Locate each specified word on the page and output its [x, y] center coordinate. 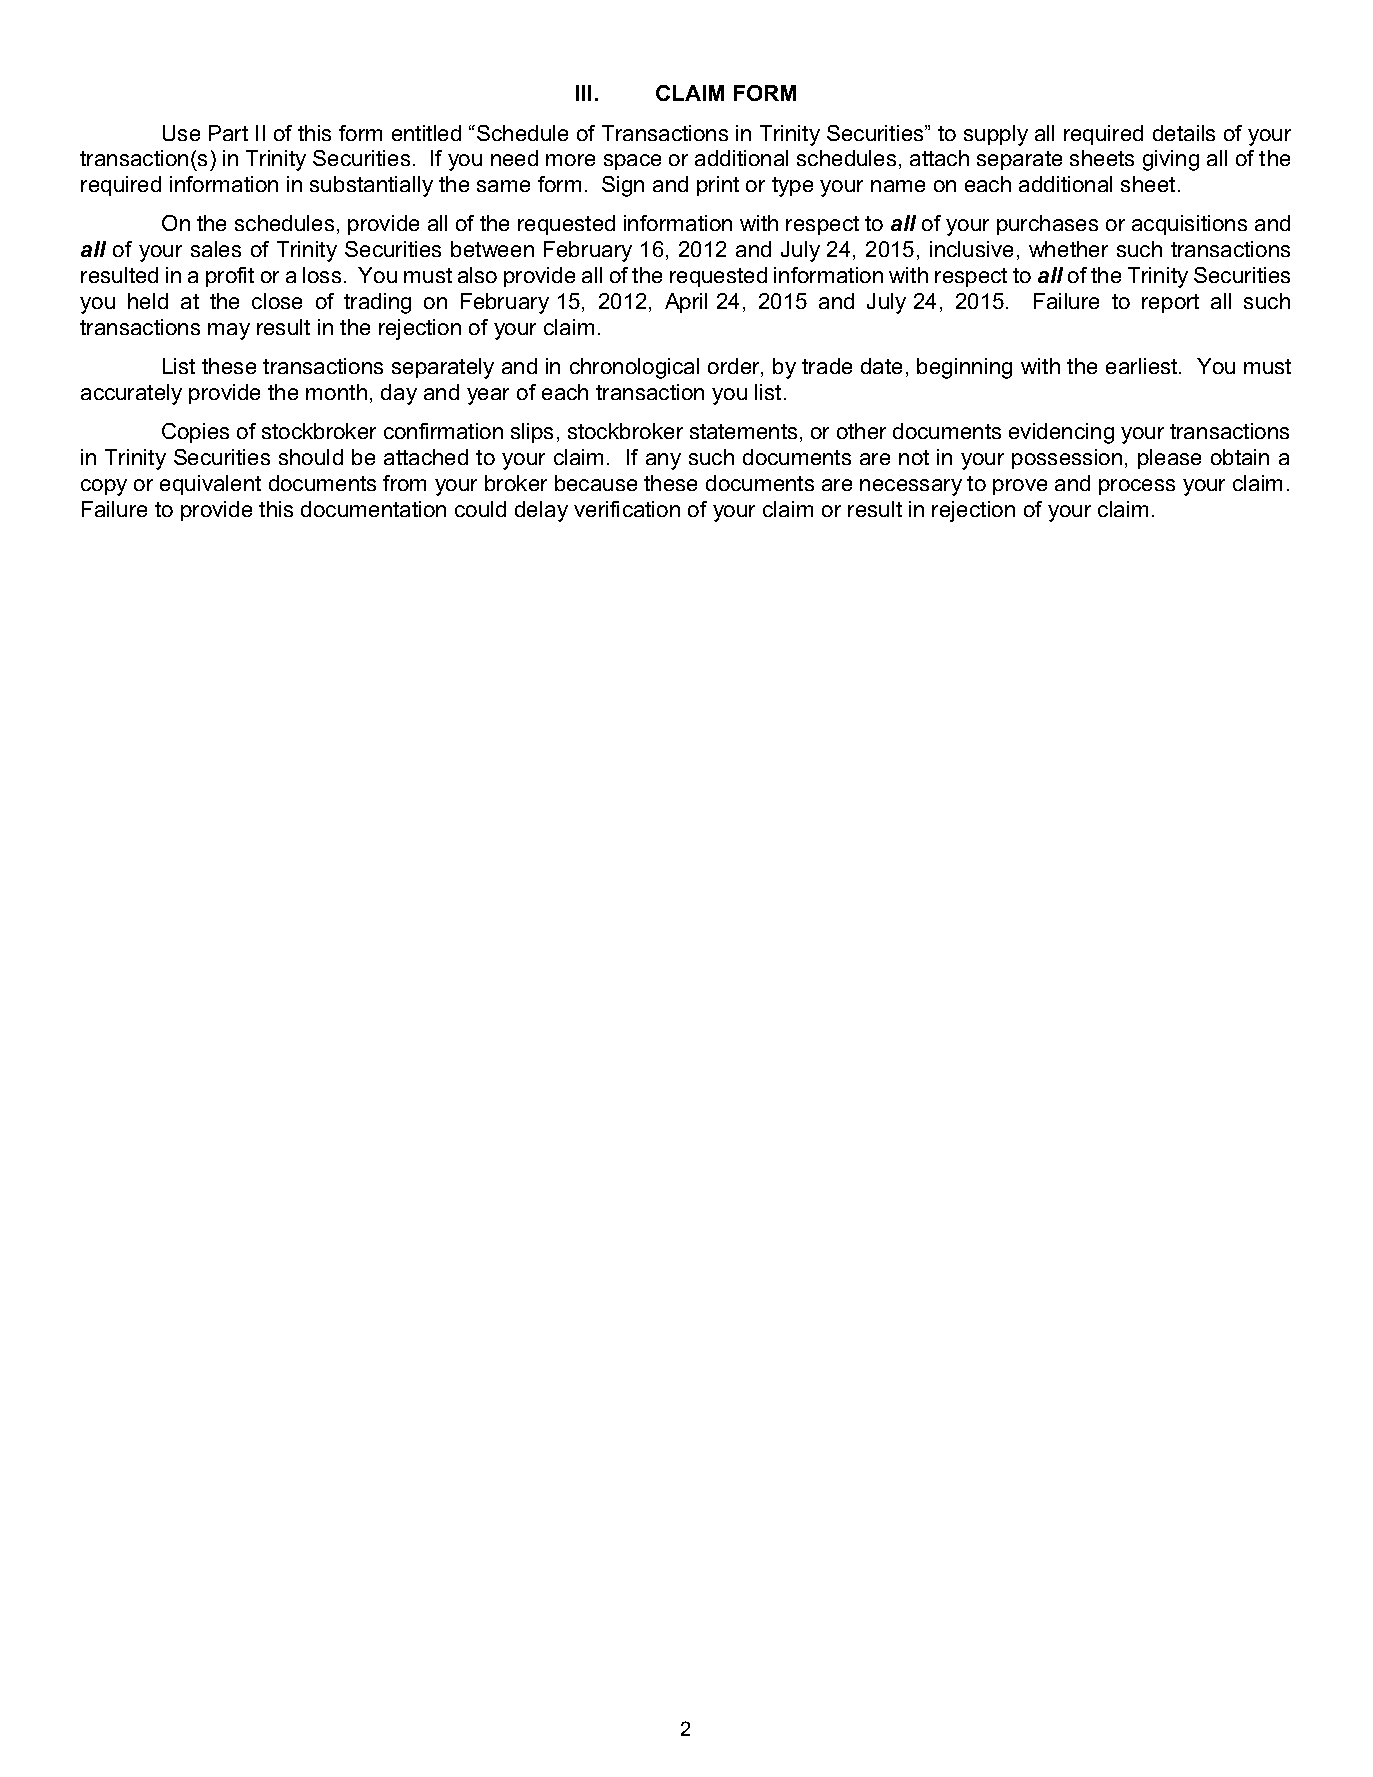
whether [1068, 249]
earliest [1143, 366]
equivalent [210, 485]
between [492, 249]
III [583, 93]
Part [228, 133]
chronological [634, 368]
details [1184, 133]
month [336, 392]
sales [216, 249]
